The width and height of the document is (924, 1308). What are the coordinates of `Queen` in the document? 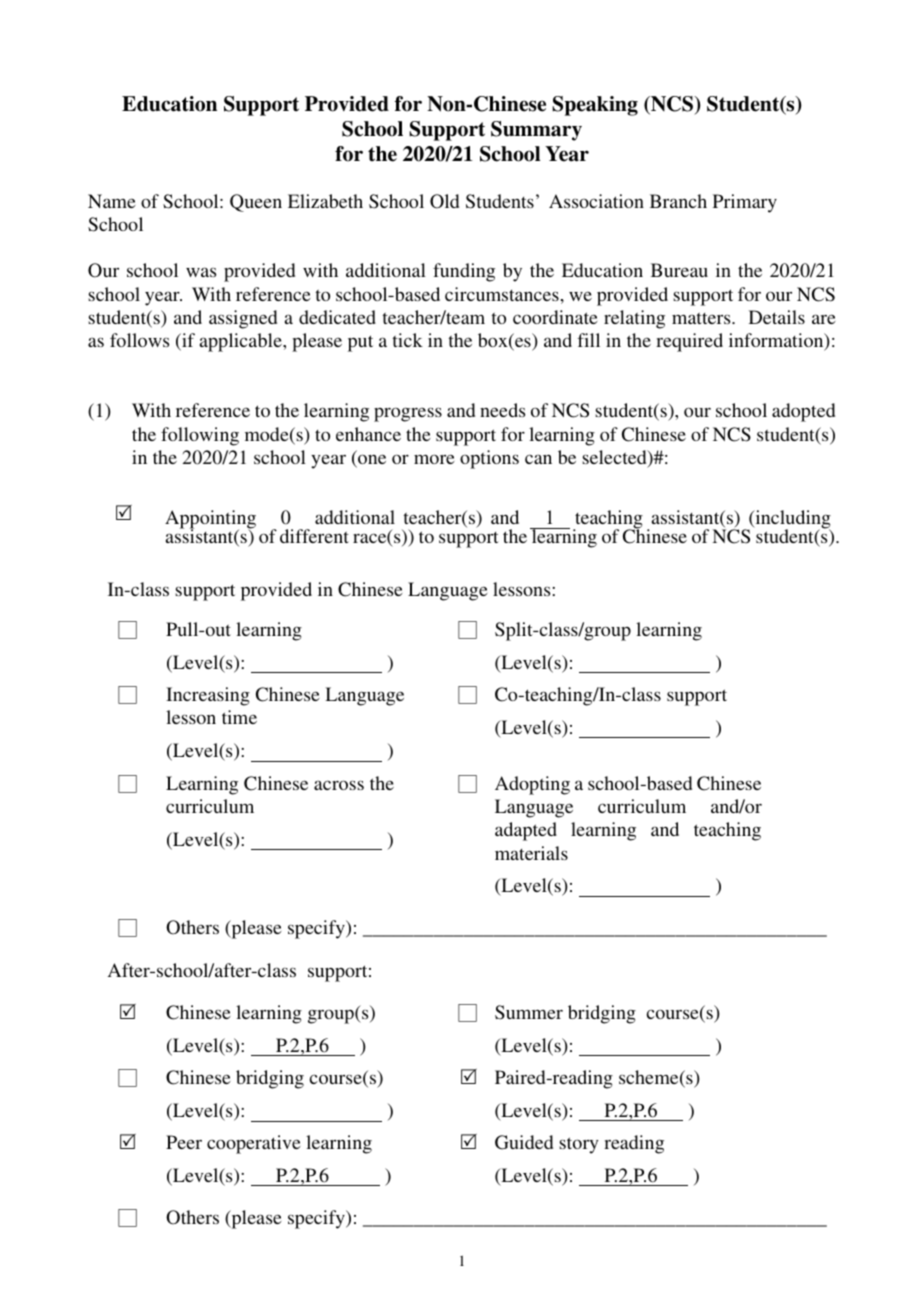 It's located at (256, 203).
